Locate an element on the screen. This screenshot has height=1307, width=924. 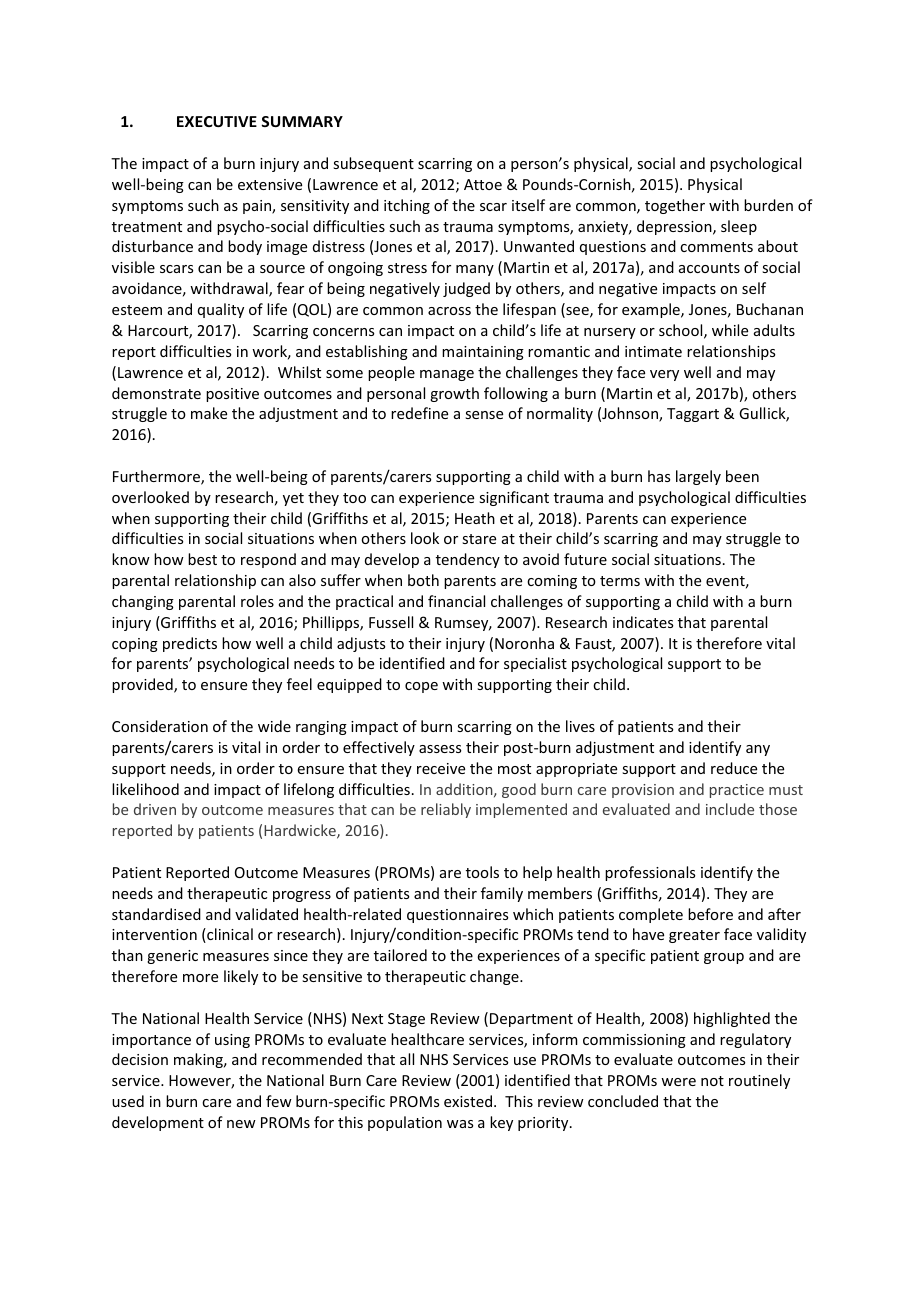
together is located at coordinates (675, 206).
